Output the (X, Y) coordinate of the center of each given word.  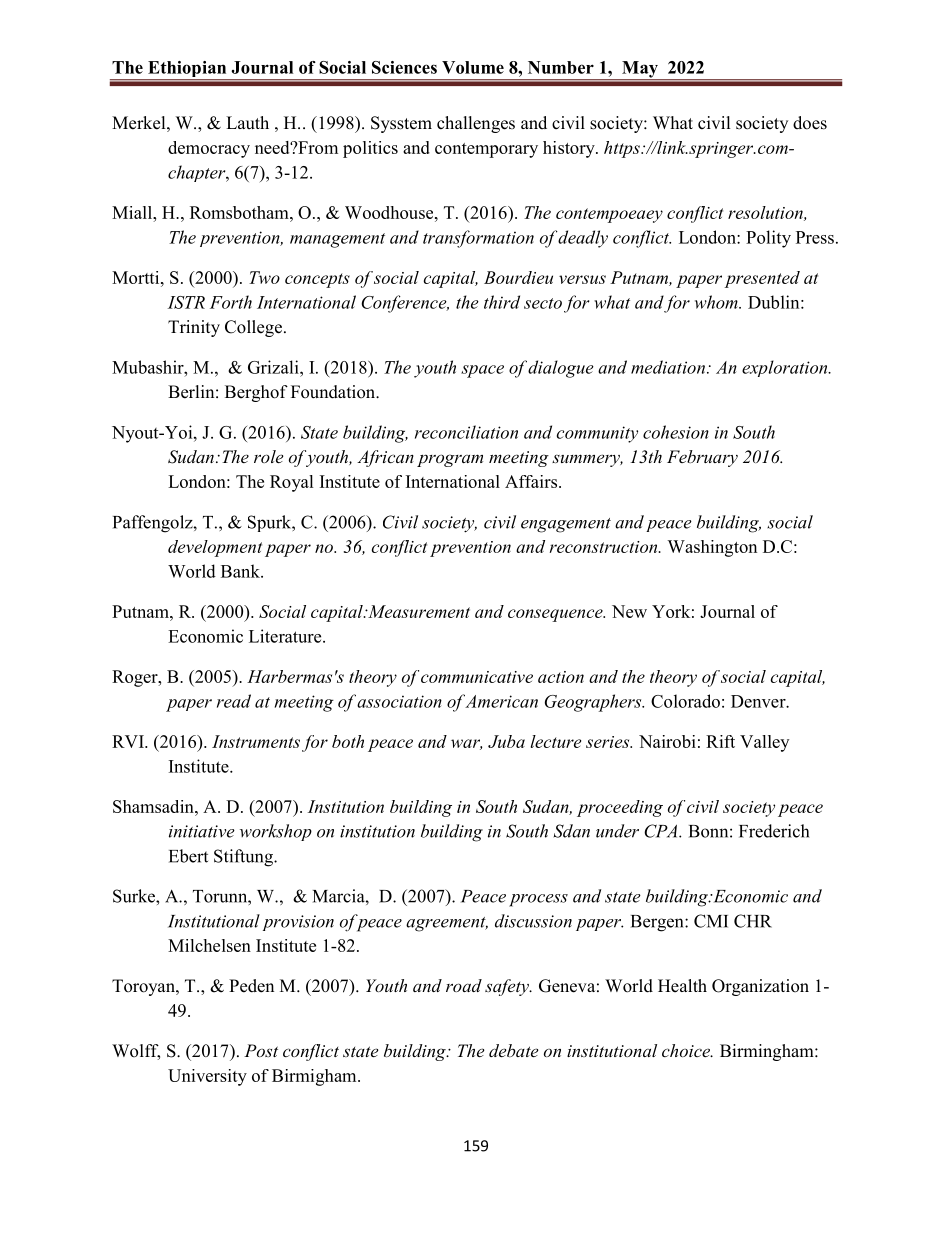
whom (717, 302)
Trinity (194, 328)
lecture (556, 741)
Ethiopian (187, 70)
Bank (241, 571)
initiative (202, 831)
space (482, 371)
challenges (476, 124)
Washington (712, 548)
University (207, 1077)
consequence (556, 615)
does (810, 123)
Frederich (774, 831)
